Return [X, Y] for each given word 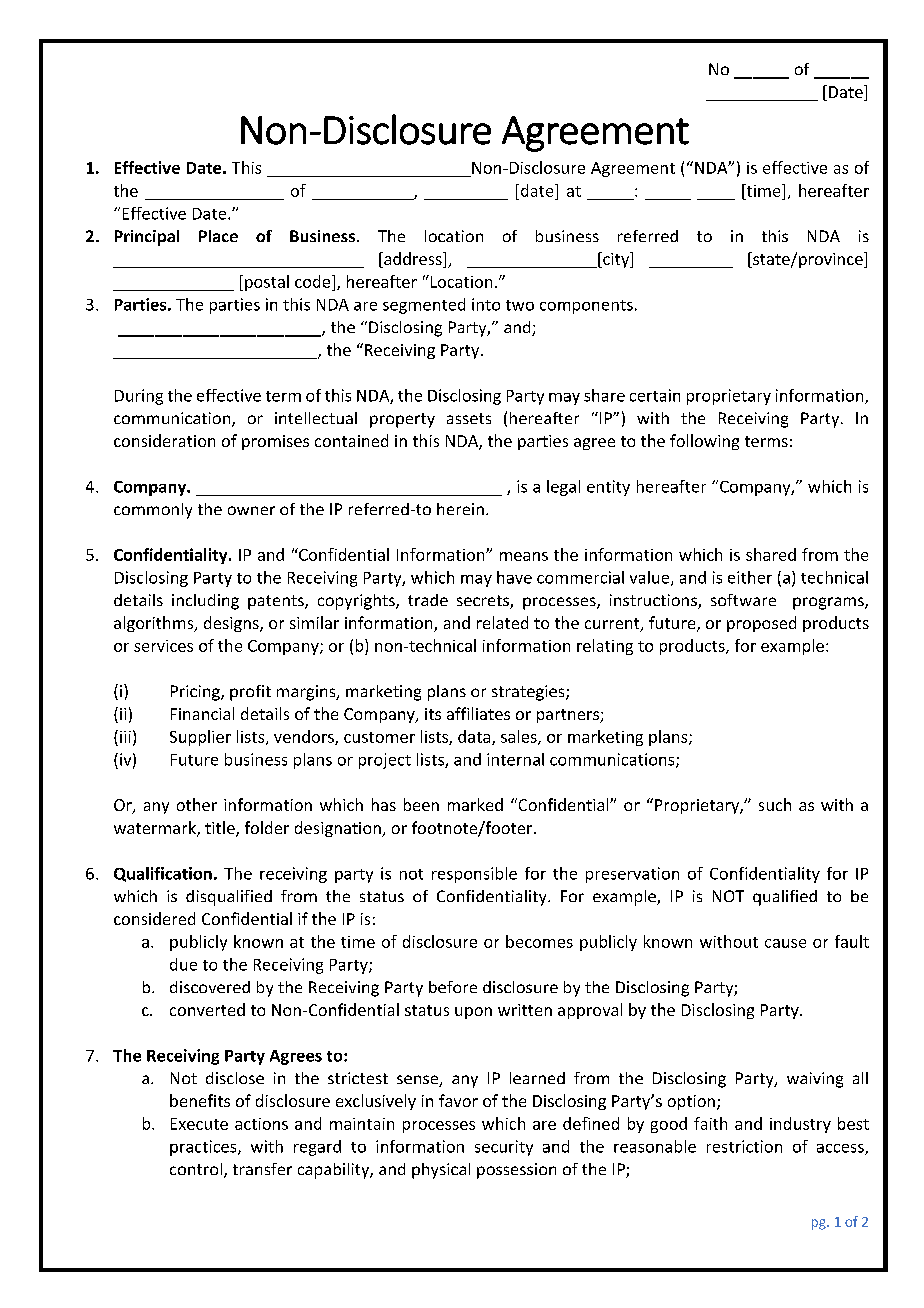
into [486, 304]
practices [204, 1148]
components [586, 307]
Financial [202, 713]
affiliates [478, 713]
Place [218, 236]
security [504, 1148]
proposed [761, 624]
